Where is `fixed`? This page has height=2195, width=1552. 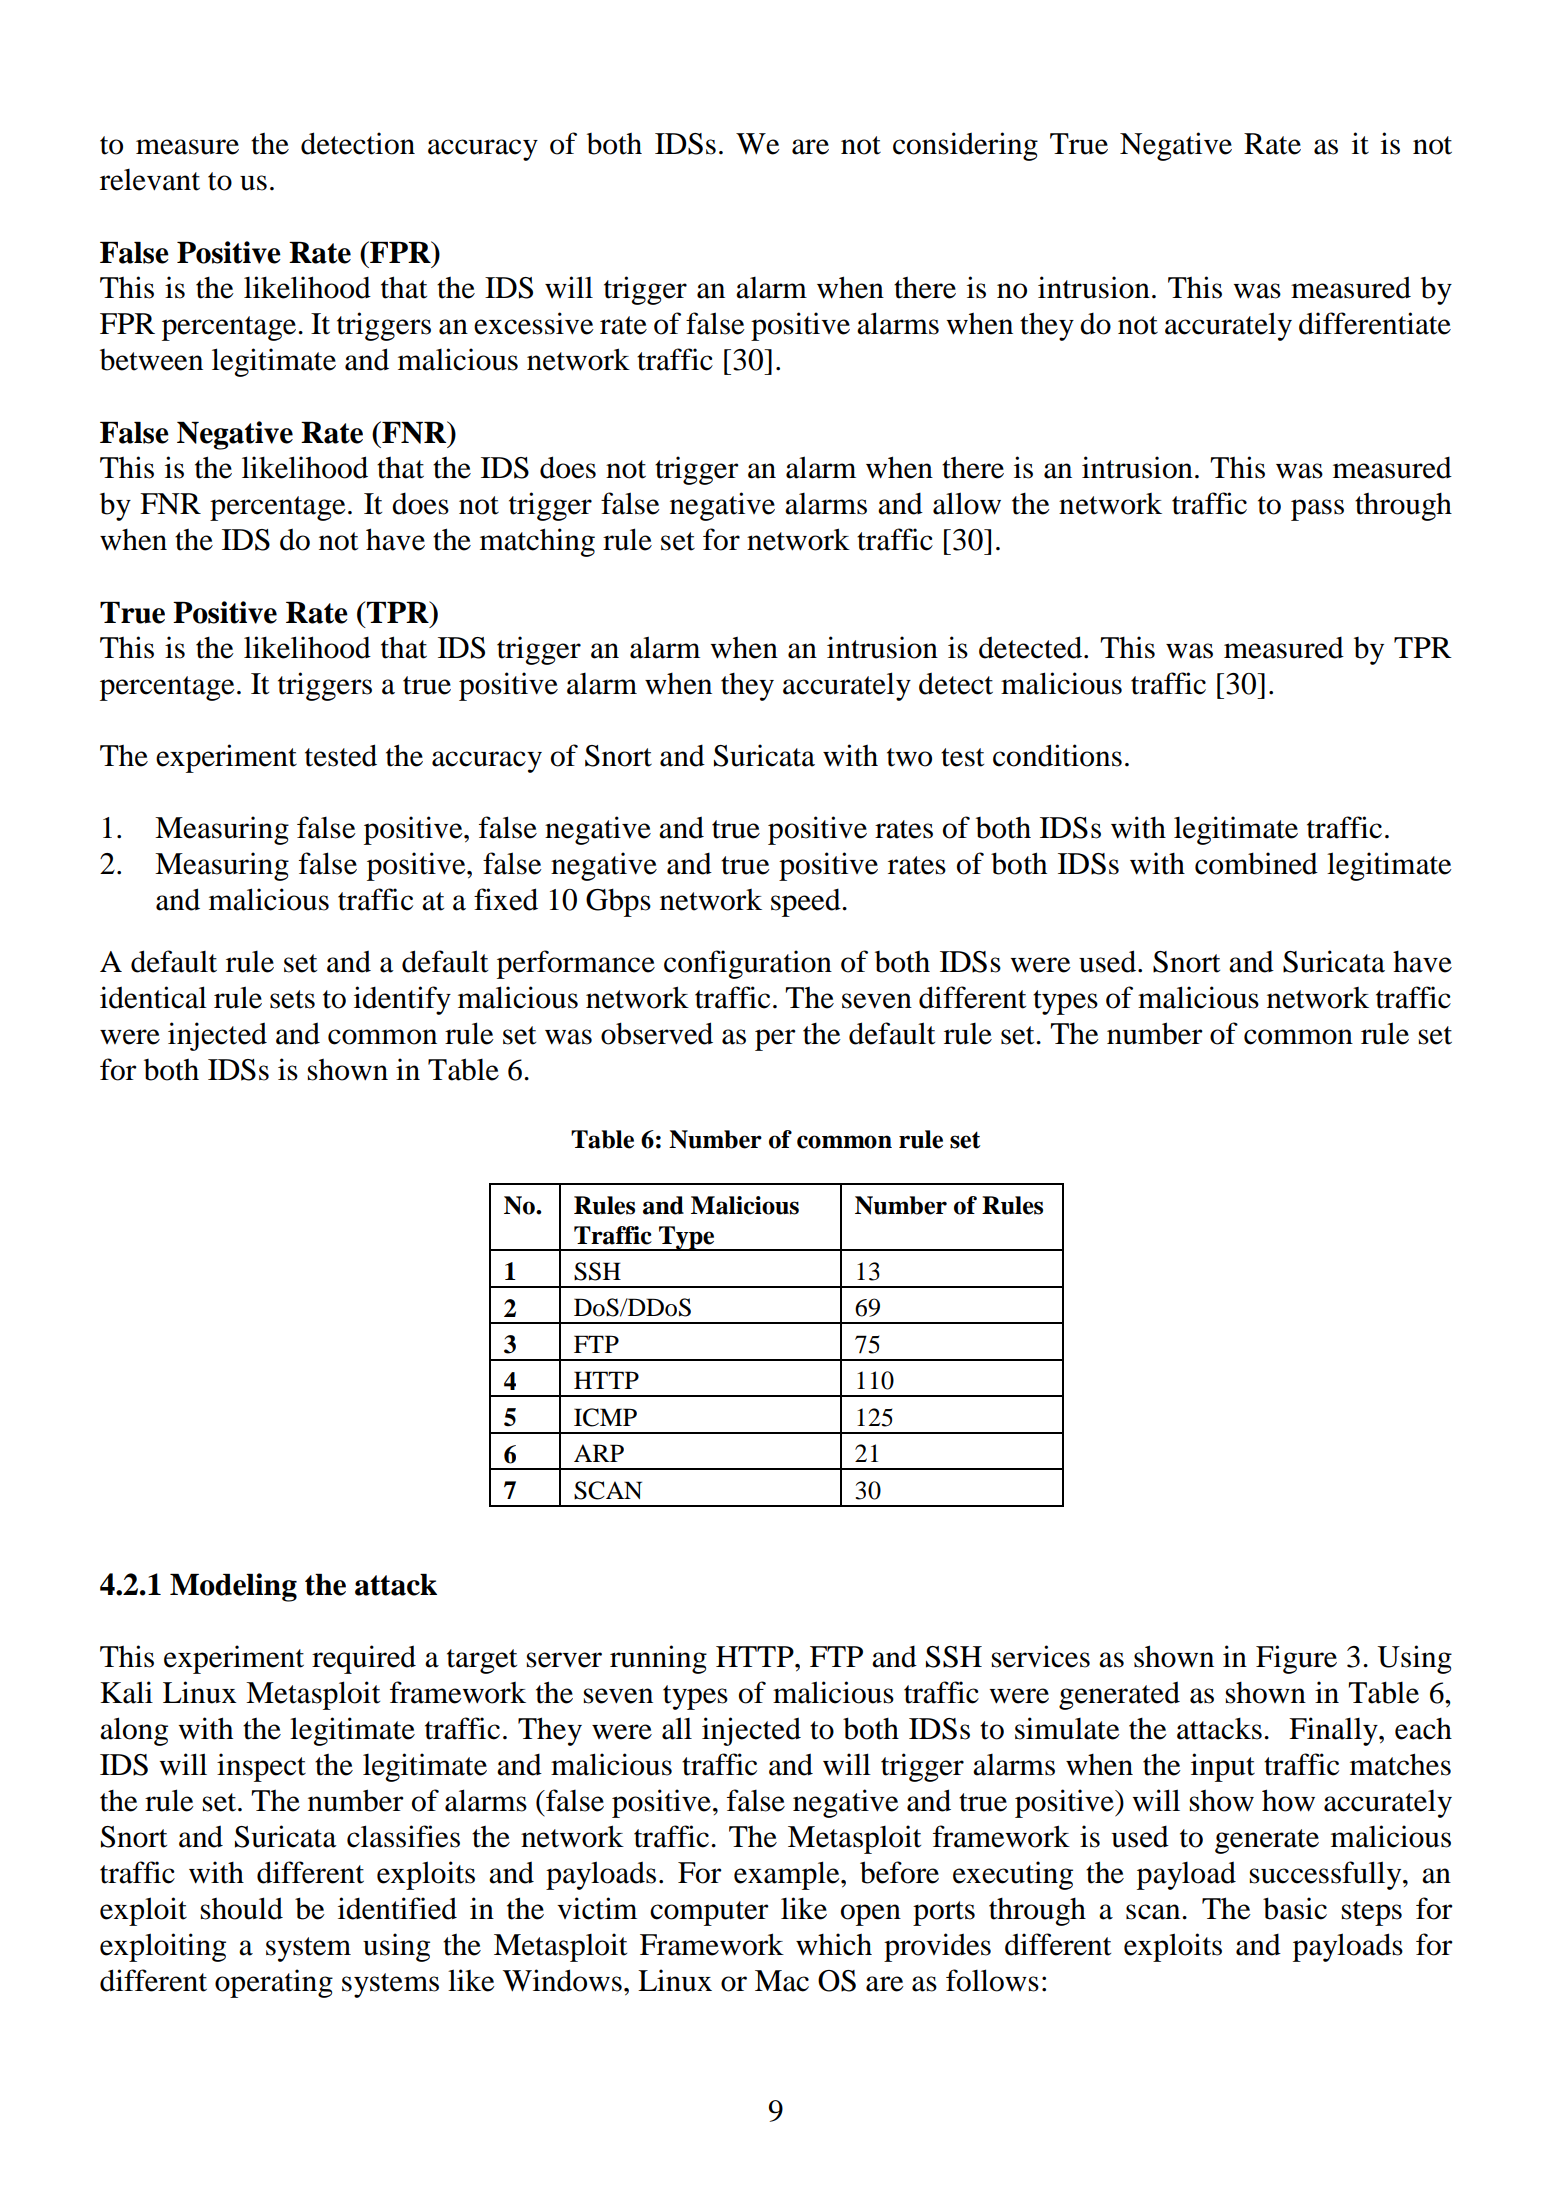
fixed is located at coordinates (506, 899).
